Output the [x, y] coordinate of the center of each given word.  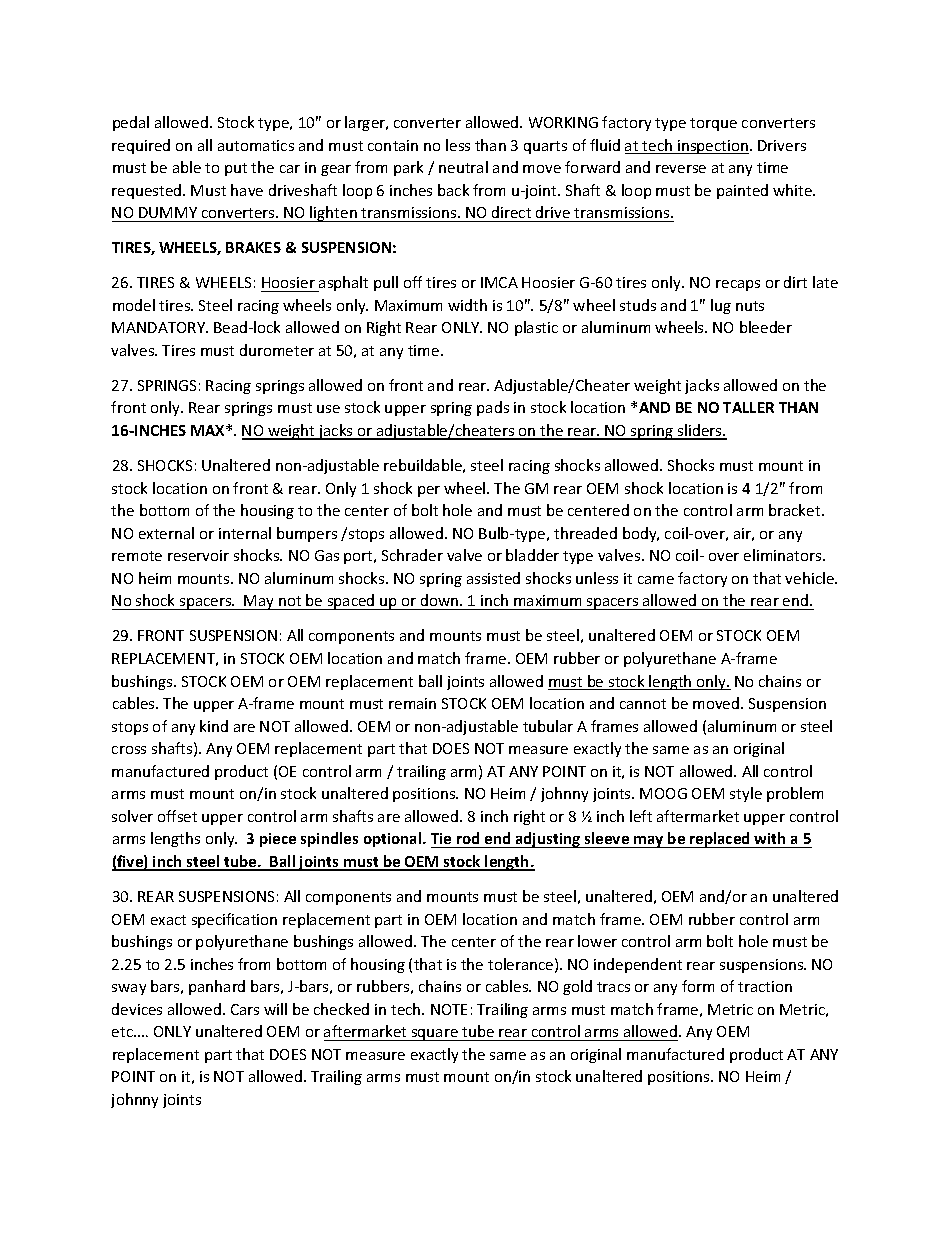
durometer [277, 350]
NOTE [449, 1009]
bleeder [766, 327]
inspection [712, 147]
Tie [442, 840]
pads [493, 408]
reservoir [198, 555]
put [236, 169]
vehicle [811, 578]
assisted [493, 578]
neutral [463, 167]
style [746, 794]
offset [177, 816]
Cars [245, 1009]
